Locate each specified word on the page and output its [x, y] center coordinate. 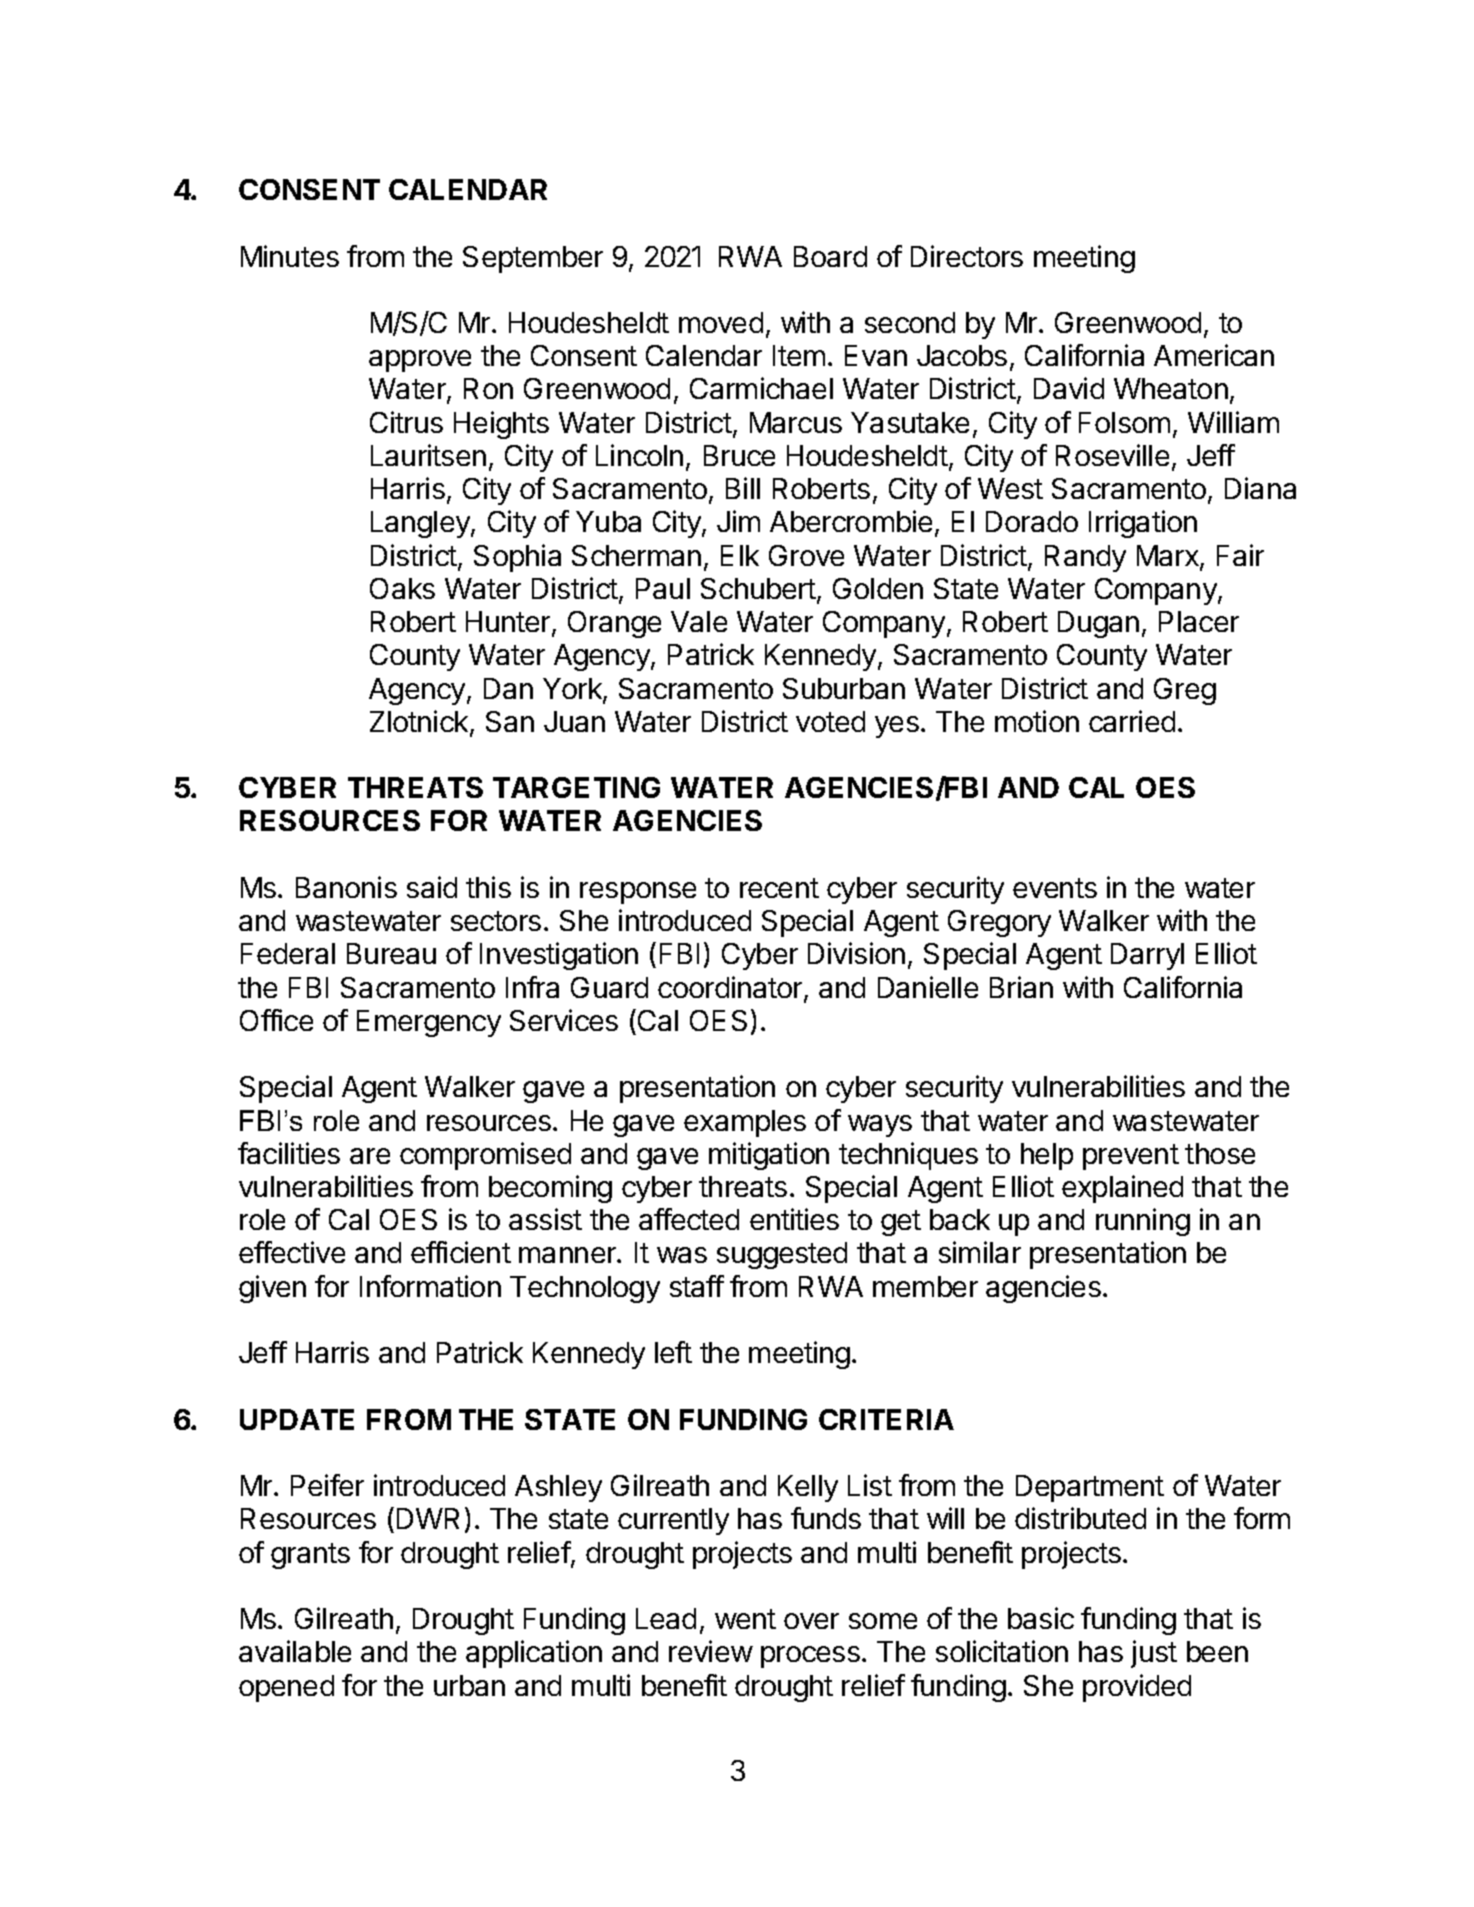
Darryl [1147, 956]
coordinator [731, 988]
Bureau [391, 953]
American [1214, 355]
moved [721, 322]
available [295, 1651]
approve [420, 361]
